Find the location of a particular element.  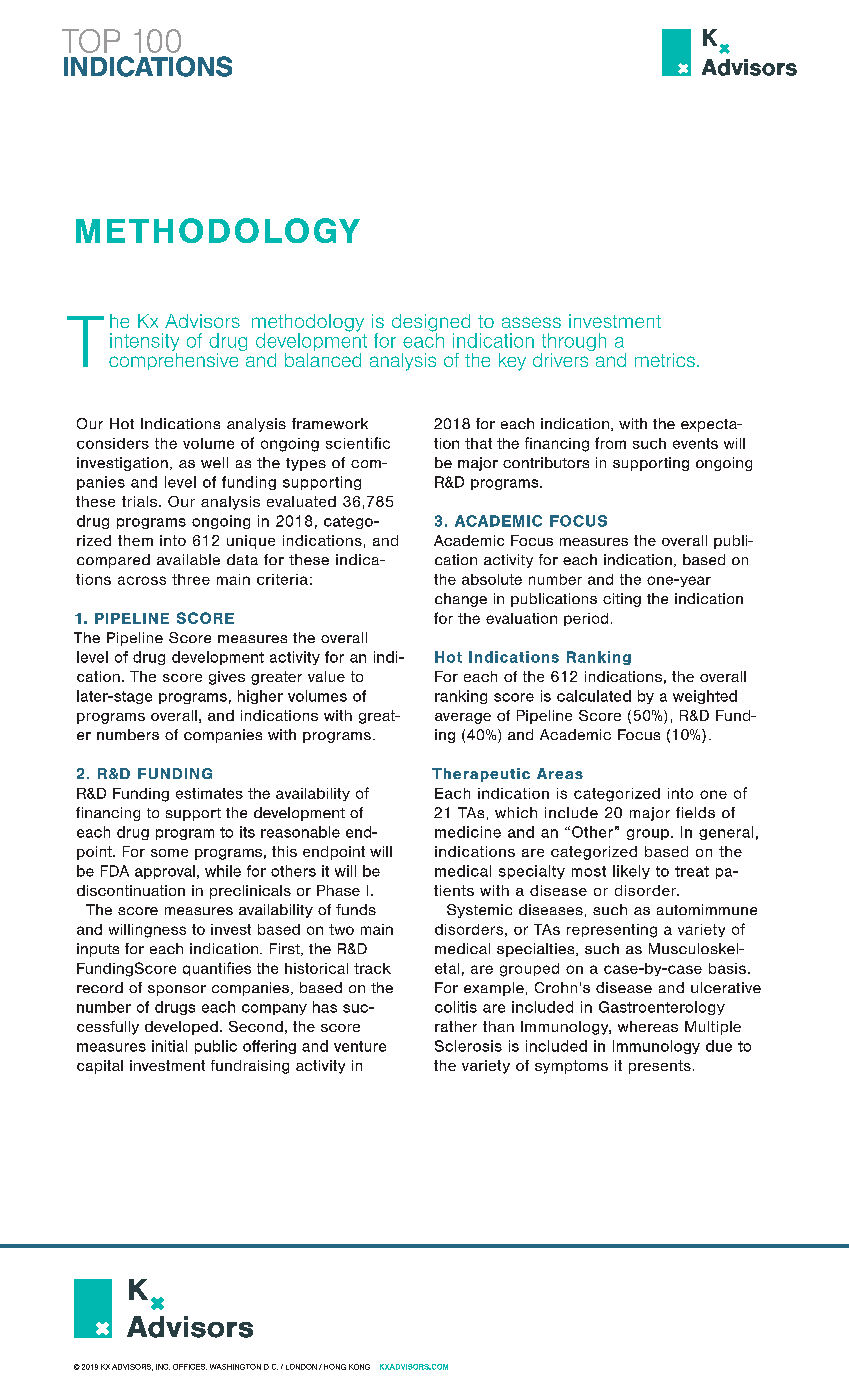

scientific is located at coordinates (358, 443).
